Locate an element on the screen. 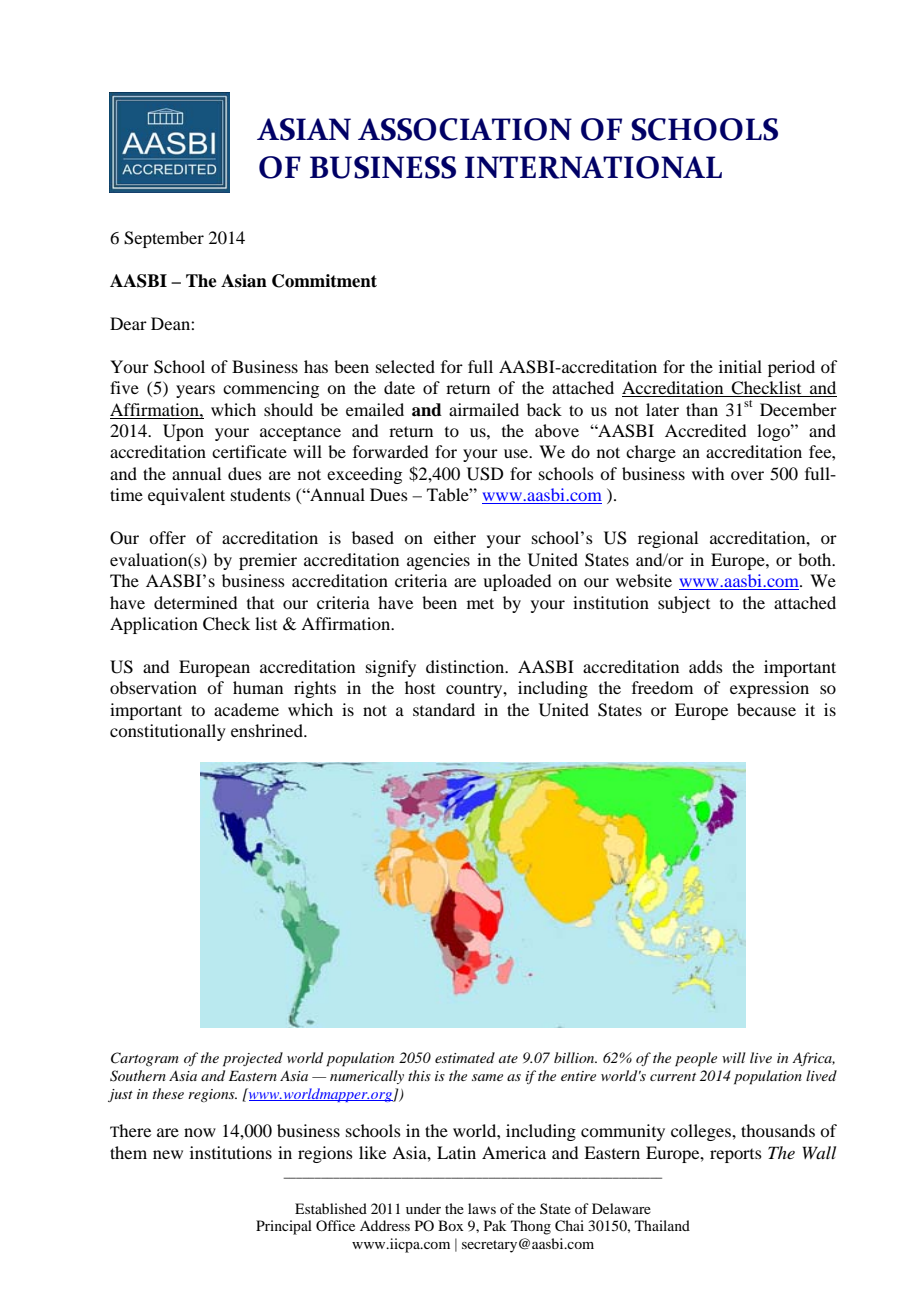  INTERNATIONAL is located at coordinates (593, 167).
